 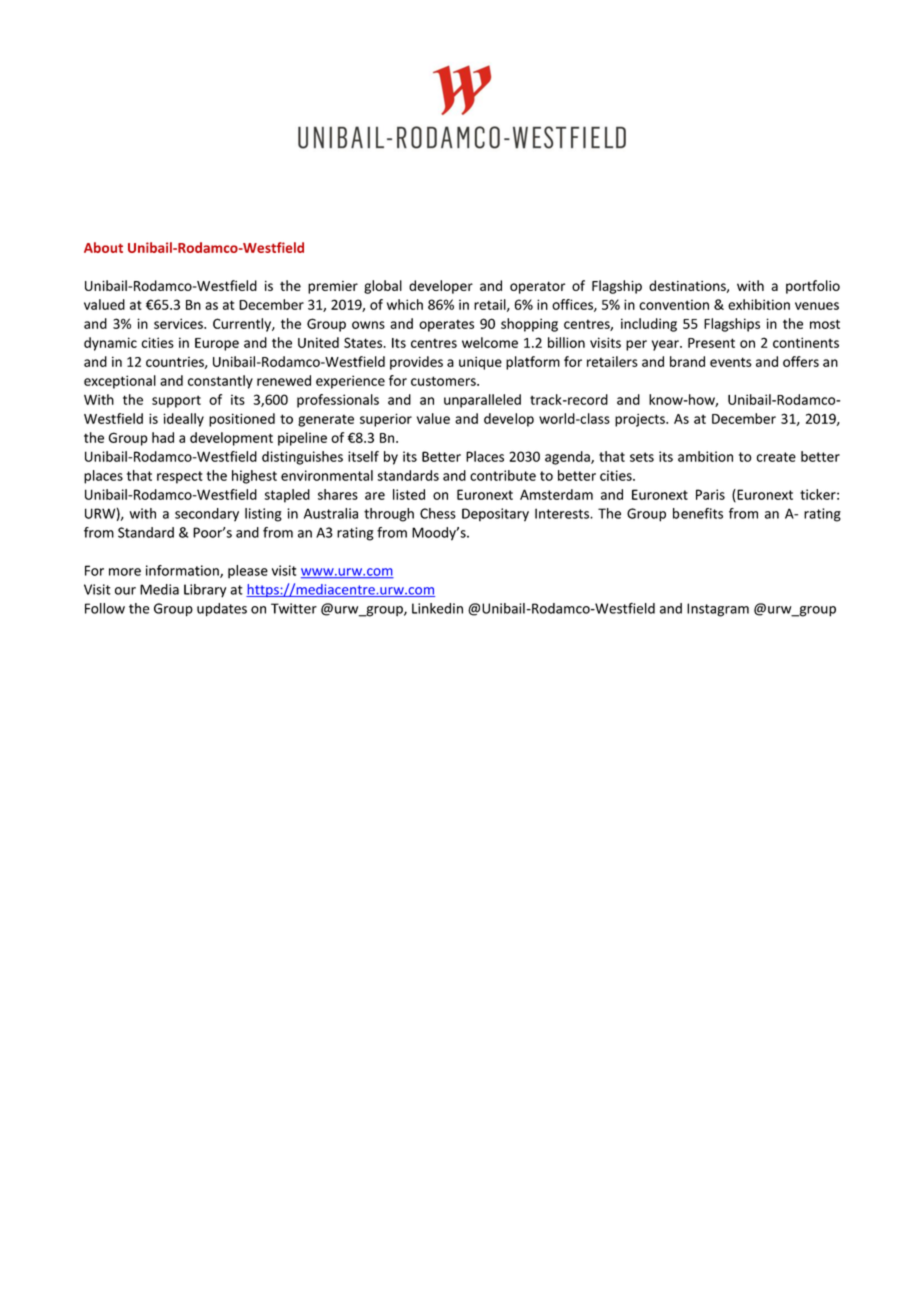 What do you see at coordinates (718, 610) in the screenshot?
I see `Instagram` at bounding box center [718, 610].
